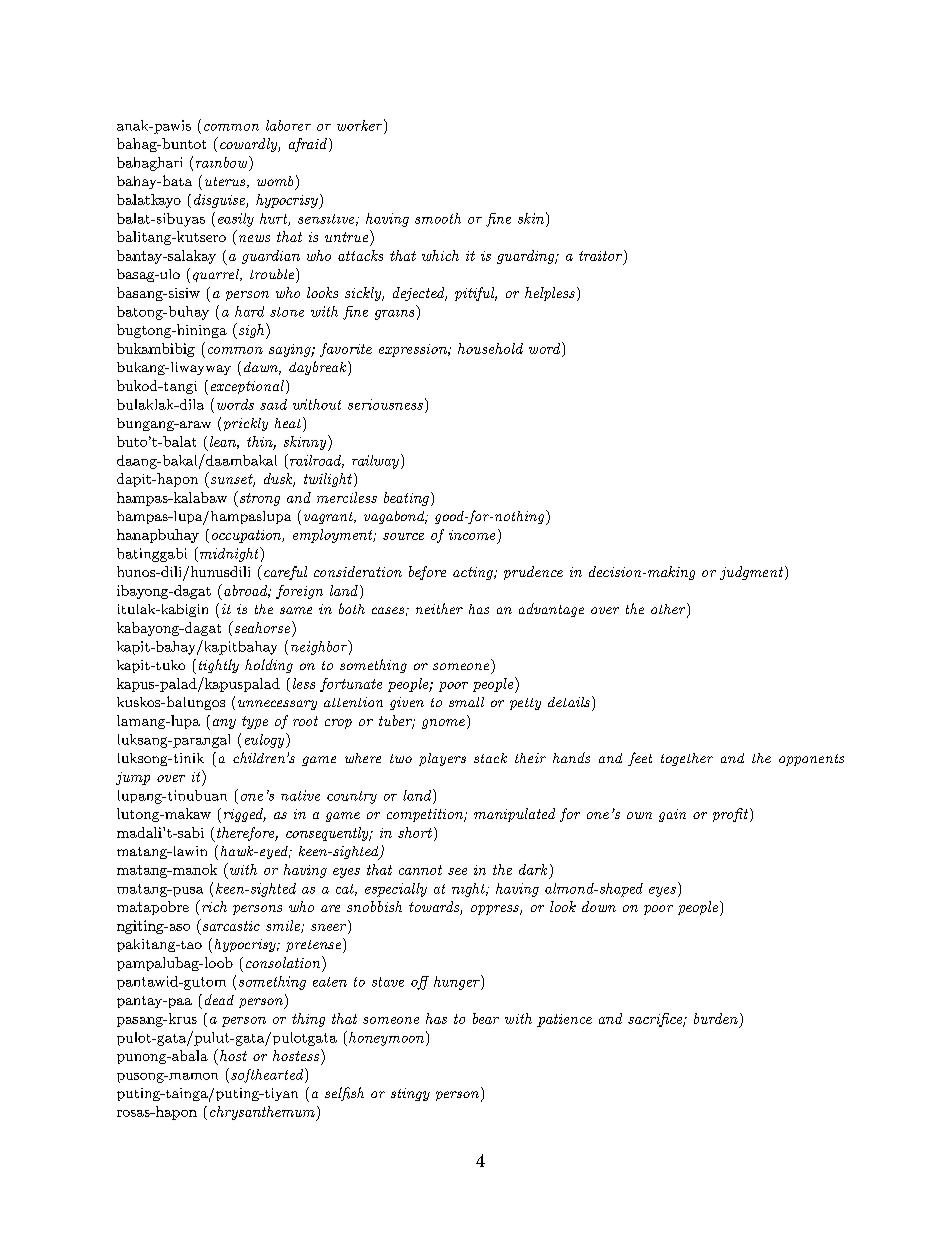 Image resolution: width=952 pixels, height=1233 pixels. What do you see at coordinates (263, 1113) in the screenshot?
I see `chrysanthemum` at bounding box center [263, 1113].
